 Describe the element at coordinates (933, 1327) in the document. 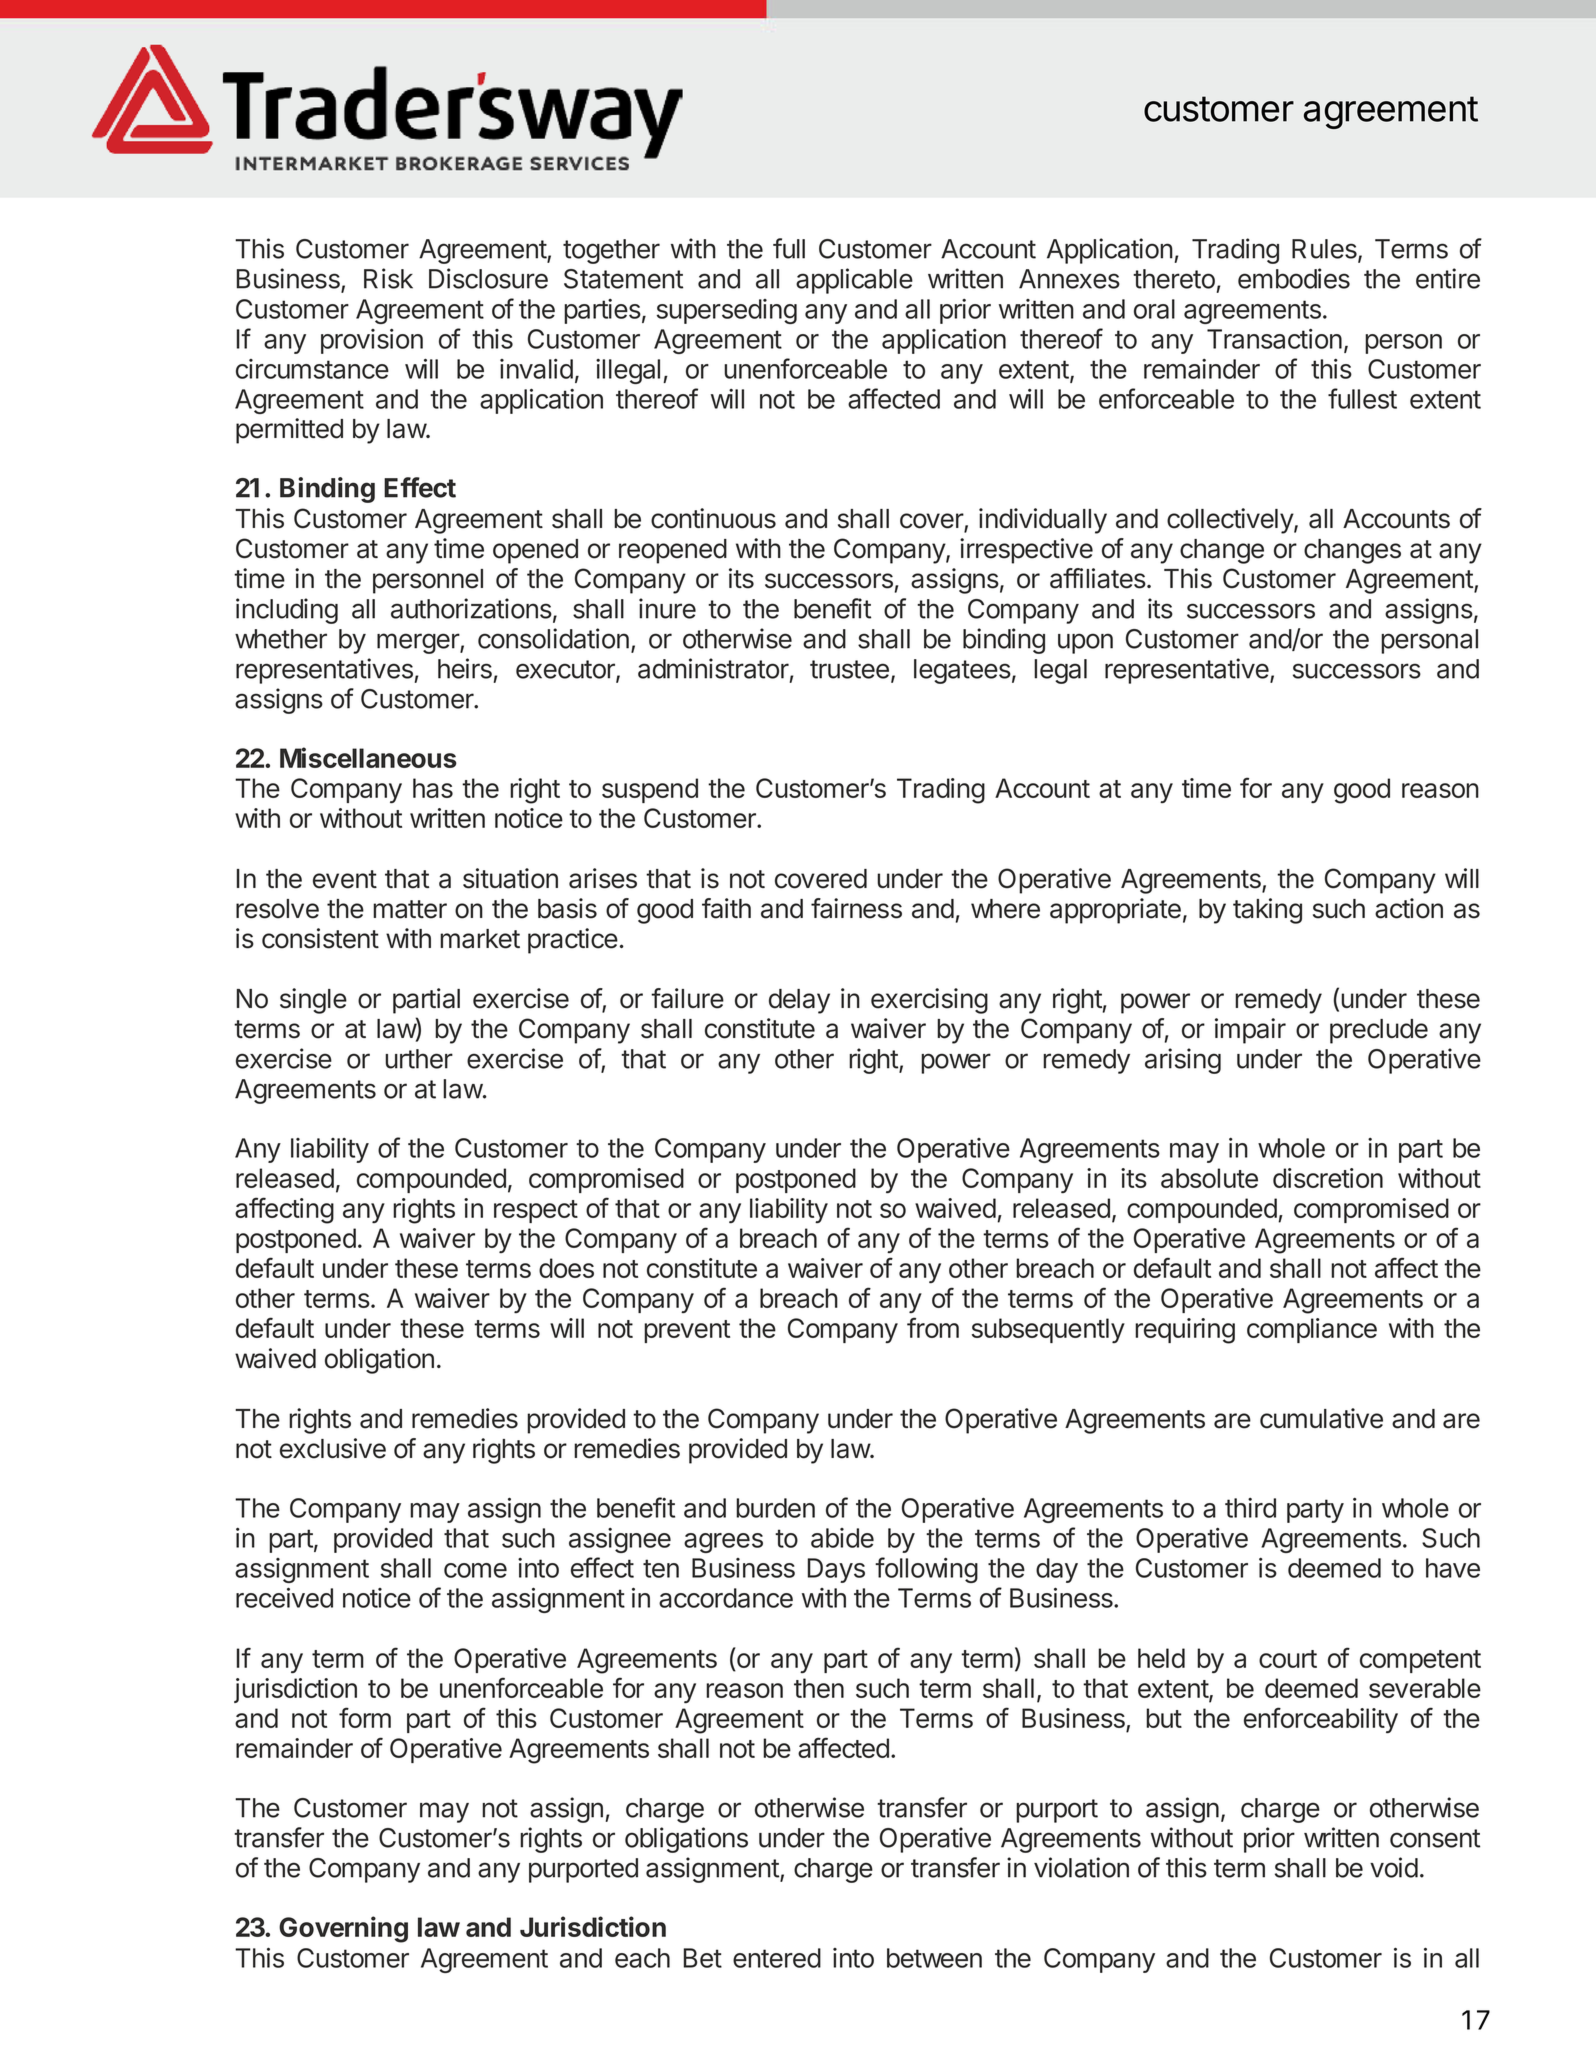

I see `from` at that location.
